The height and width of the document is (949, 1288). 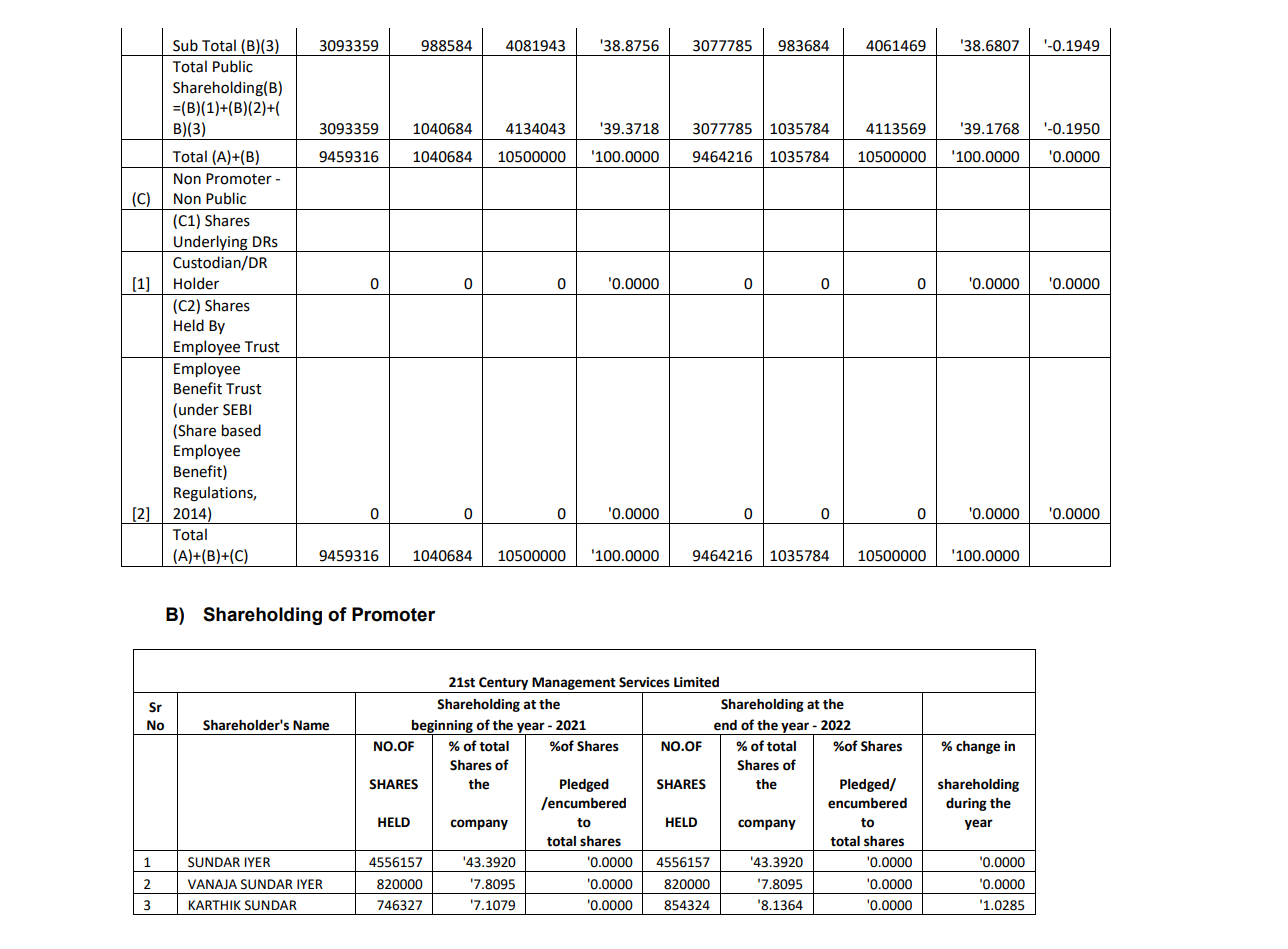 What do you see at coordinates (503, 683) in the document?
I see `Century` at bounding box center [503, 683].
